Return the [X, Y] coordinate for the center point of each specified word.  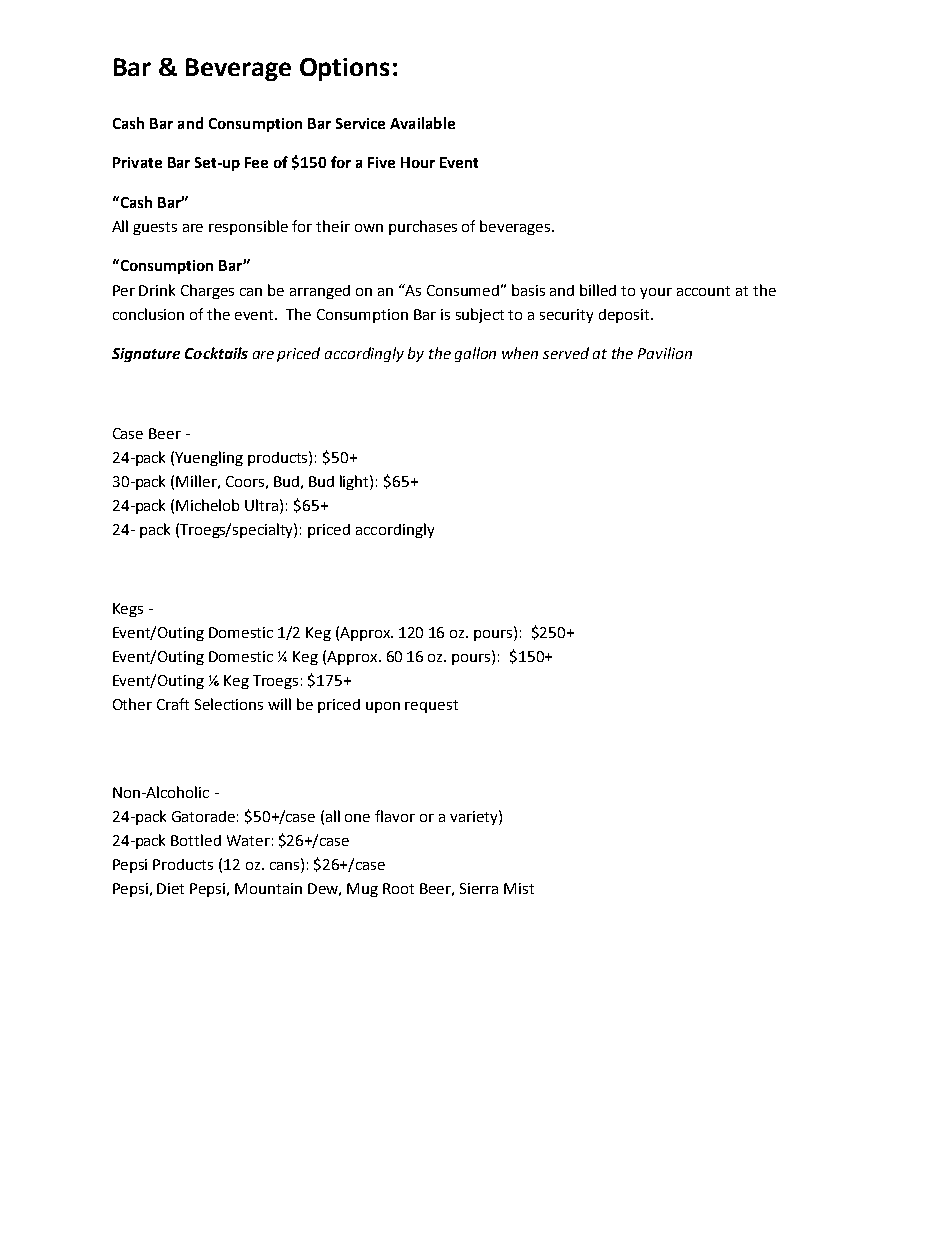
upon [383, 707]
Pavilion [665, 353]
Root [398, 888]
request [431, 706]
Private [137, 162]
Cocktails [216, 353]
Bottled [196, 840]
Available [422, 123]
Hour [418, 162]
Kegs [128, 610]
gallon [475, 354]
